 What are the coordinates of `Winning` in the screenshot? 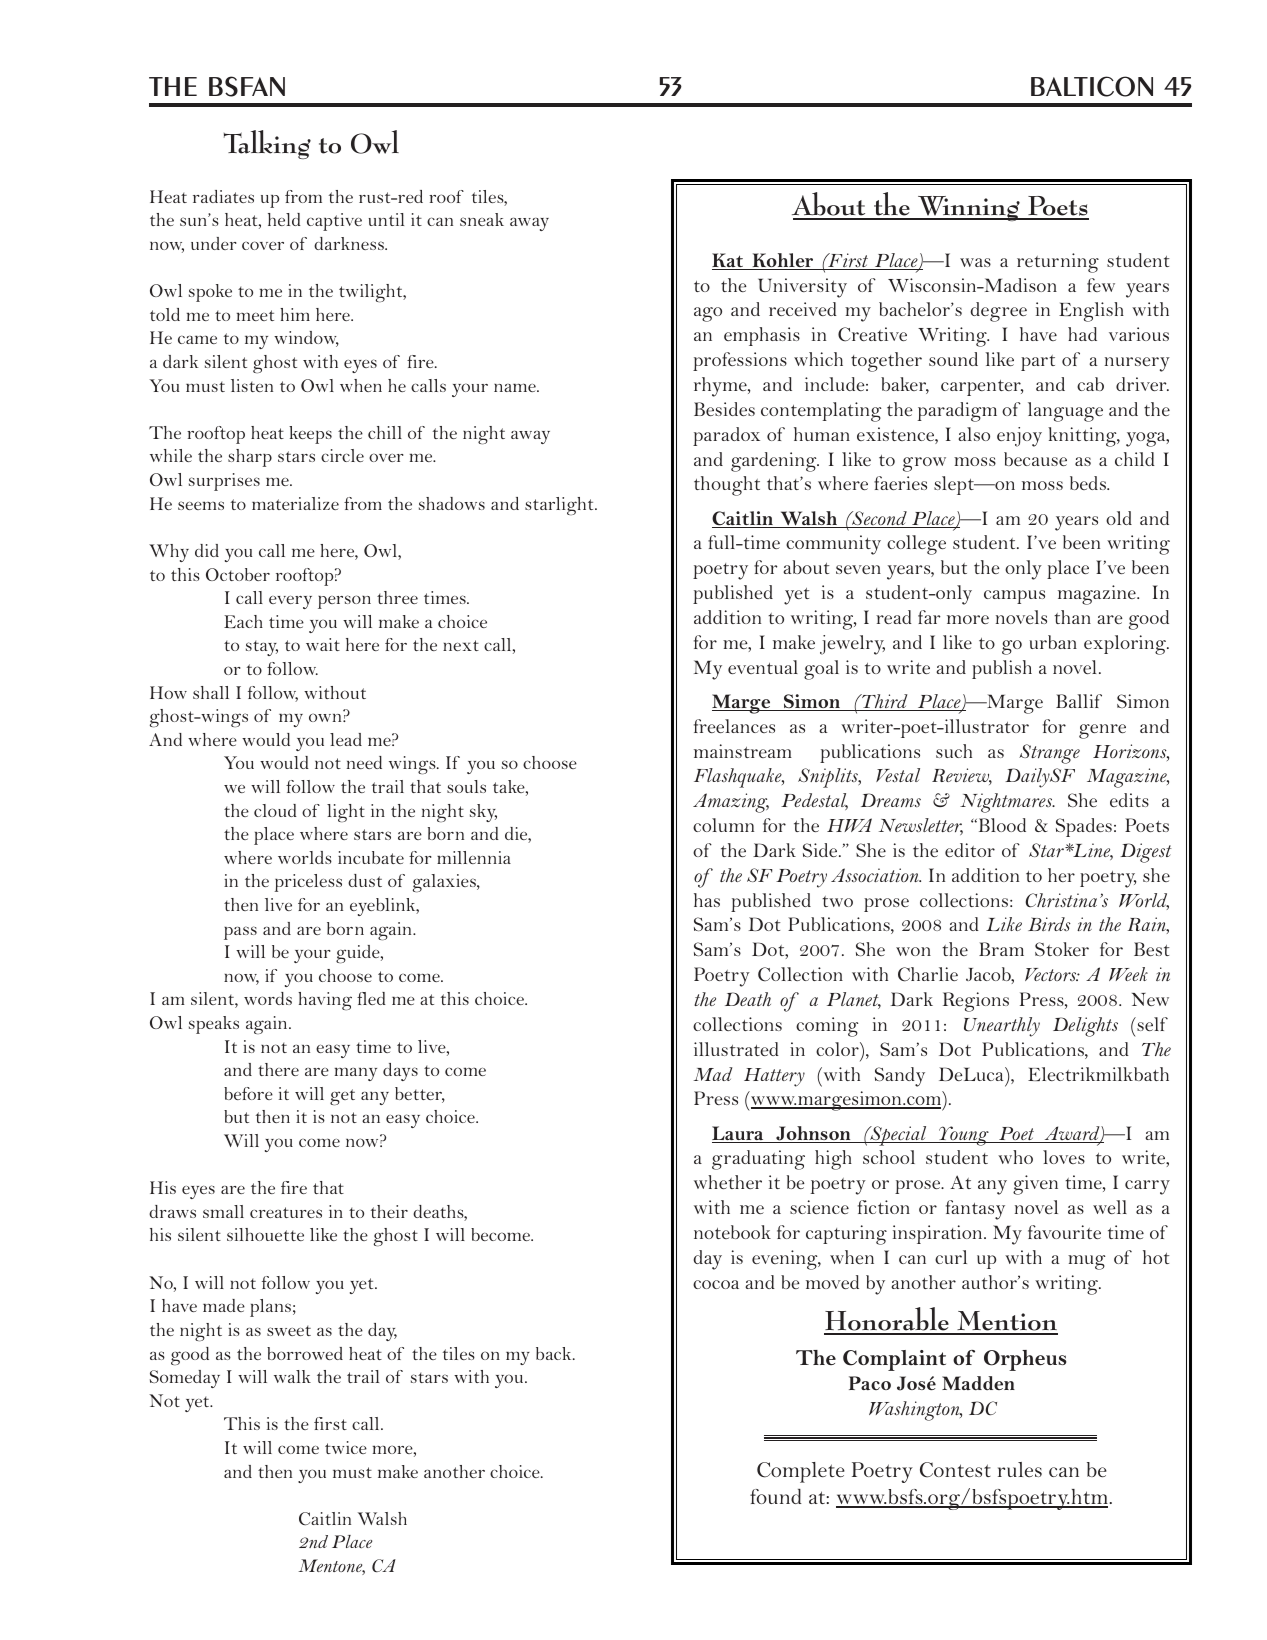 It's located at (968, 208).
